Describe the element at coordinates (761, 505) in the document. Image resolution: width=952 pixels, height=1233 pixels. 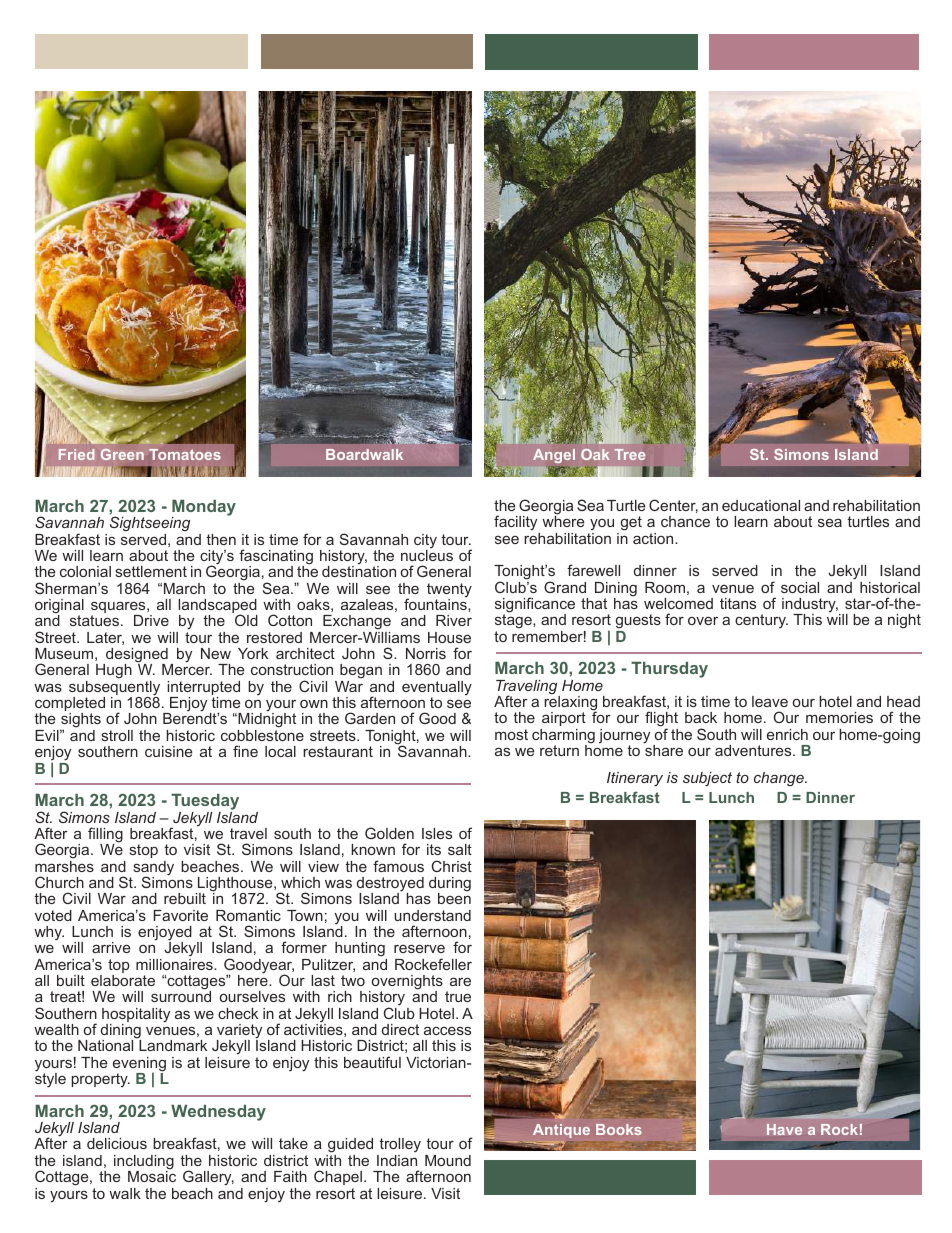
I see `educational` at that location.
